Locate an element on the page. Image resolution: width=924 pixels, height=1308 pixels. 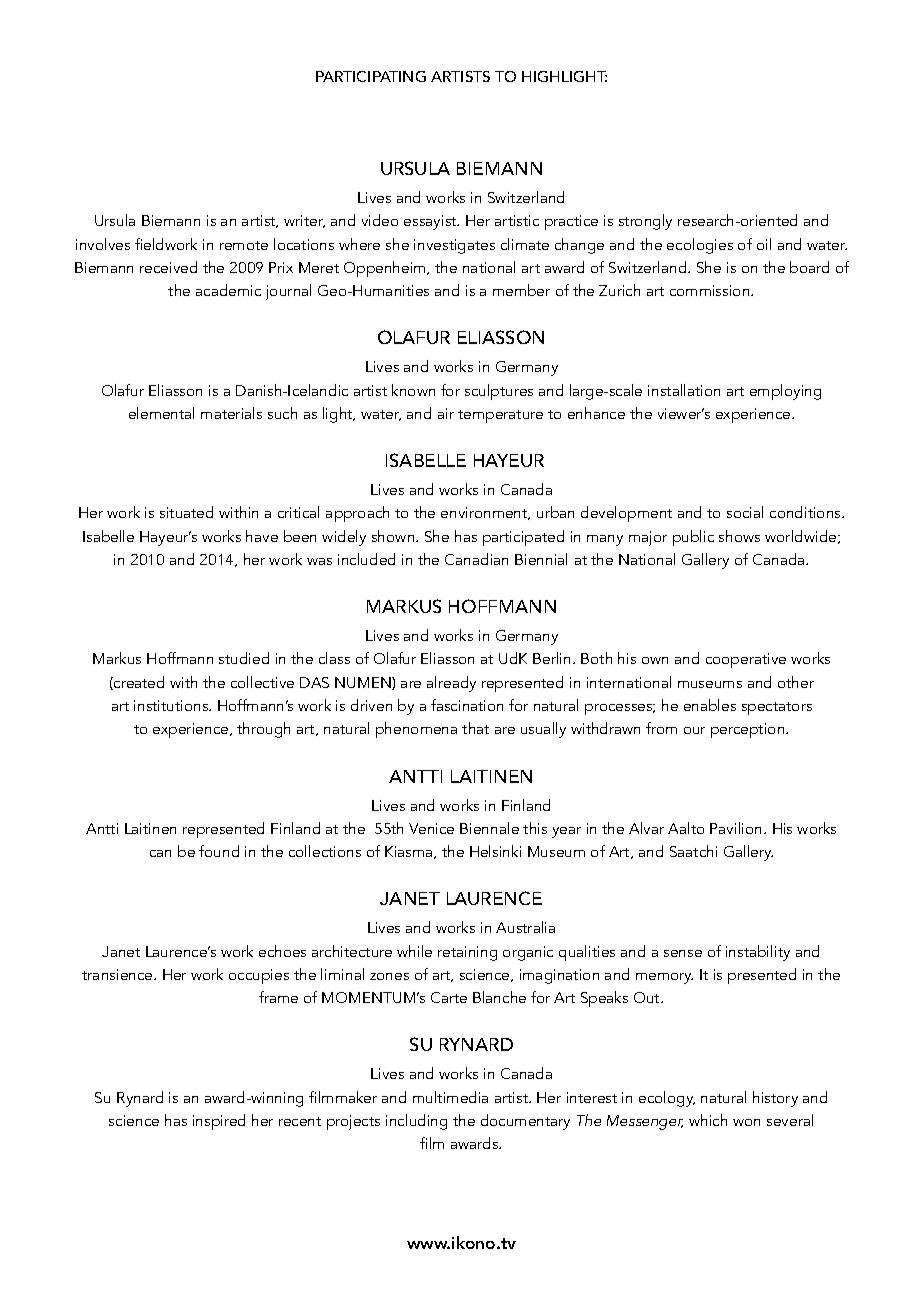
situated is located at coordinates (186, 512).
